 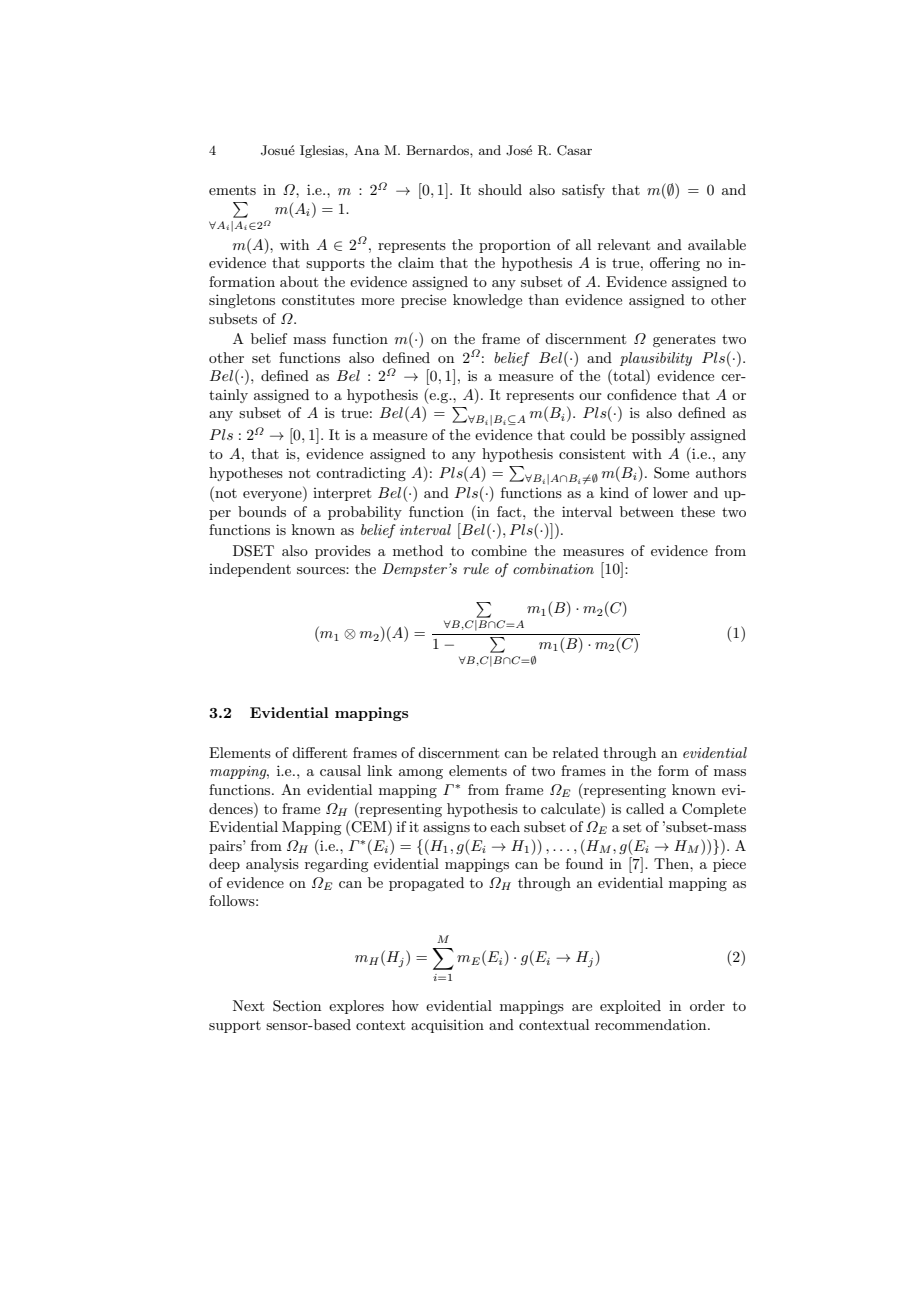 I want to click on different, so click(x=319, y=752).
